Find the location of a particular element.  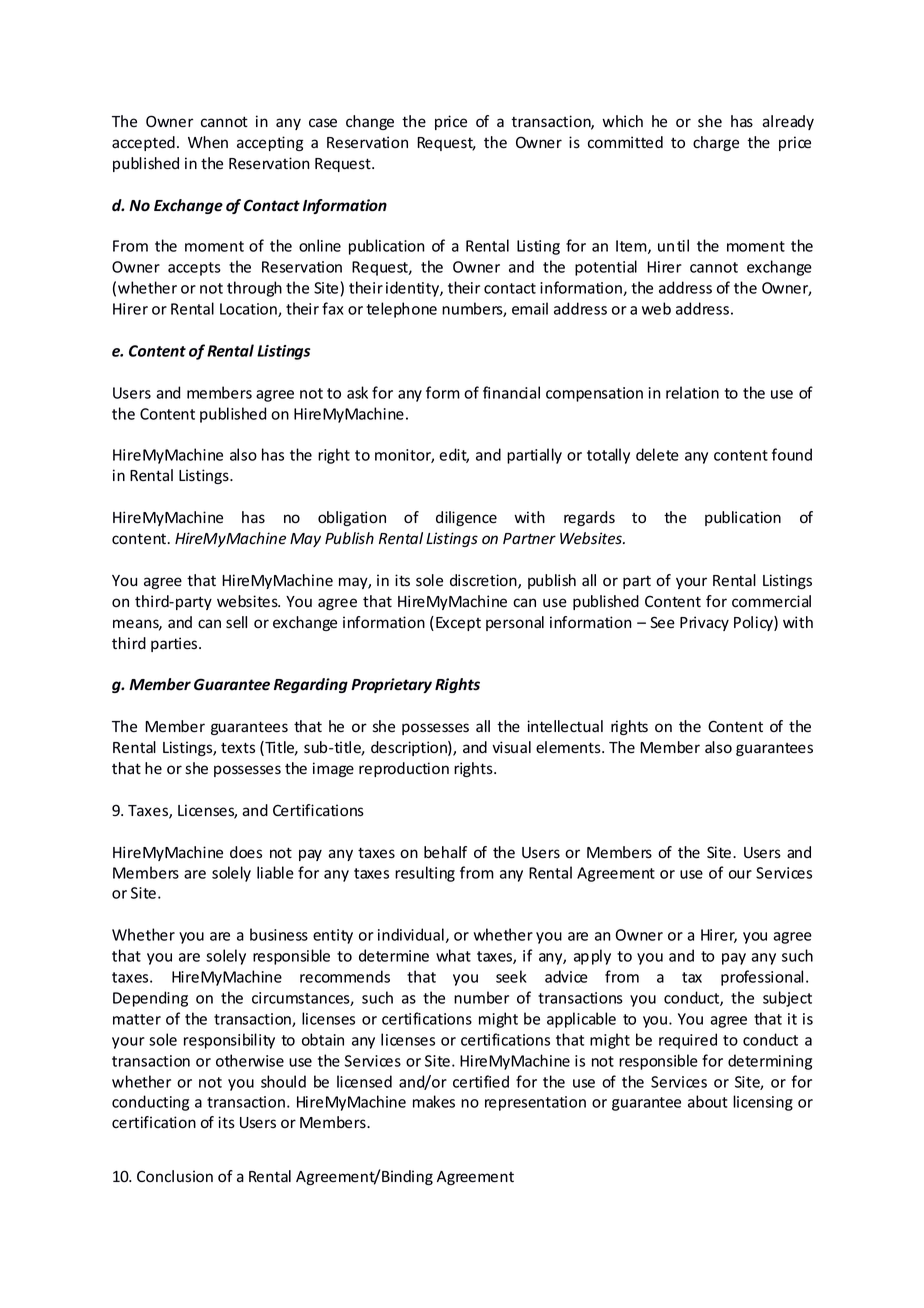

Conclusion is located at coordinates (175, 1176).
